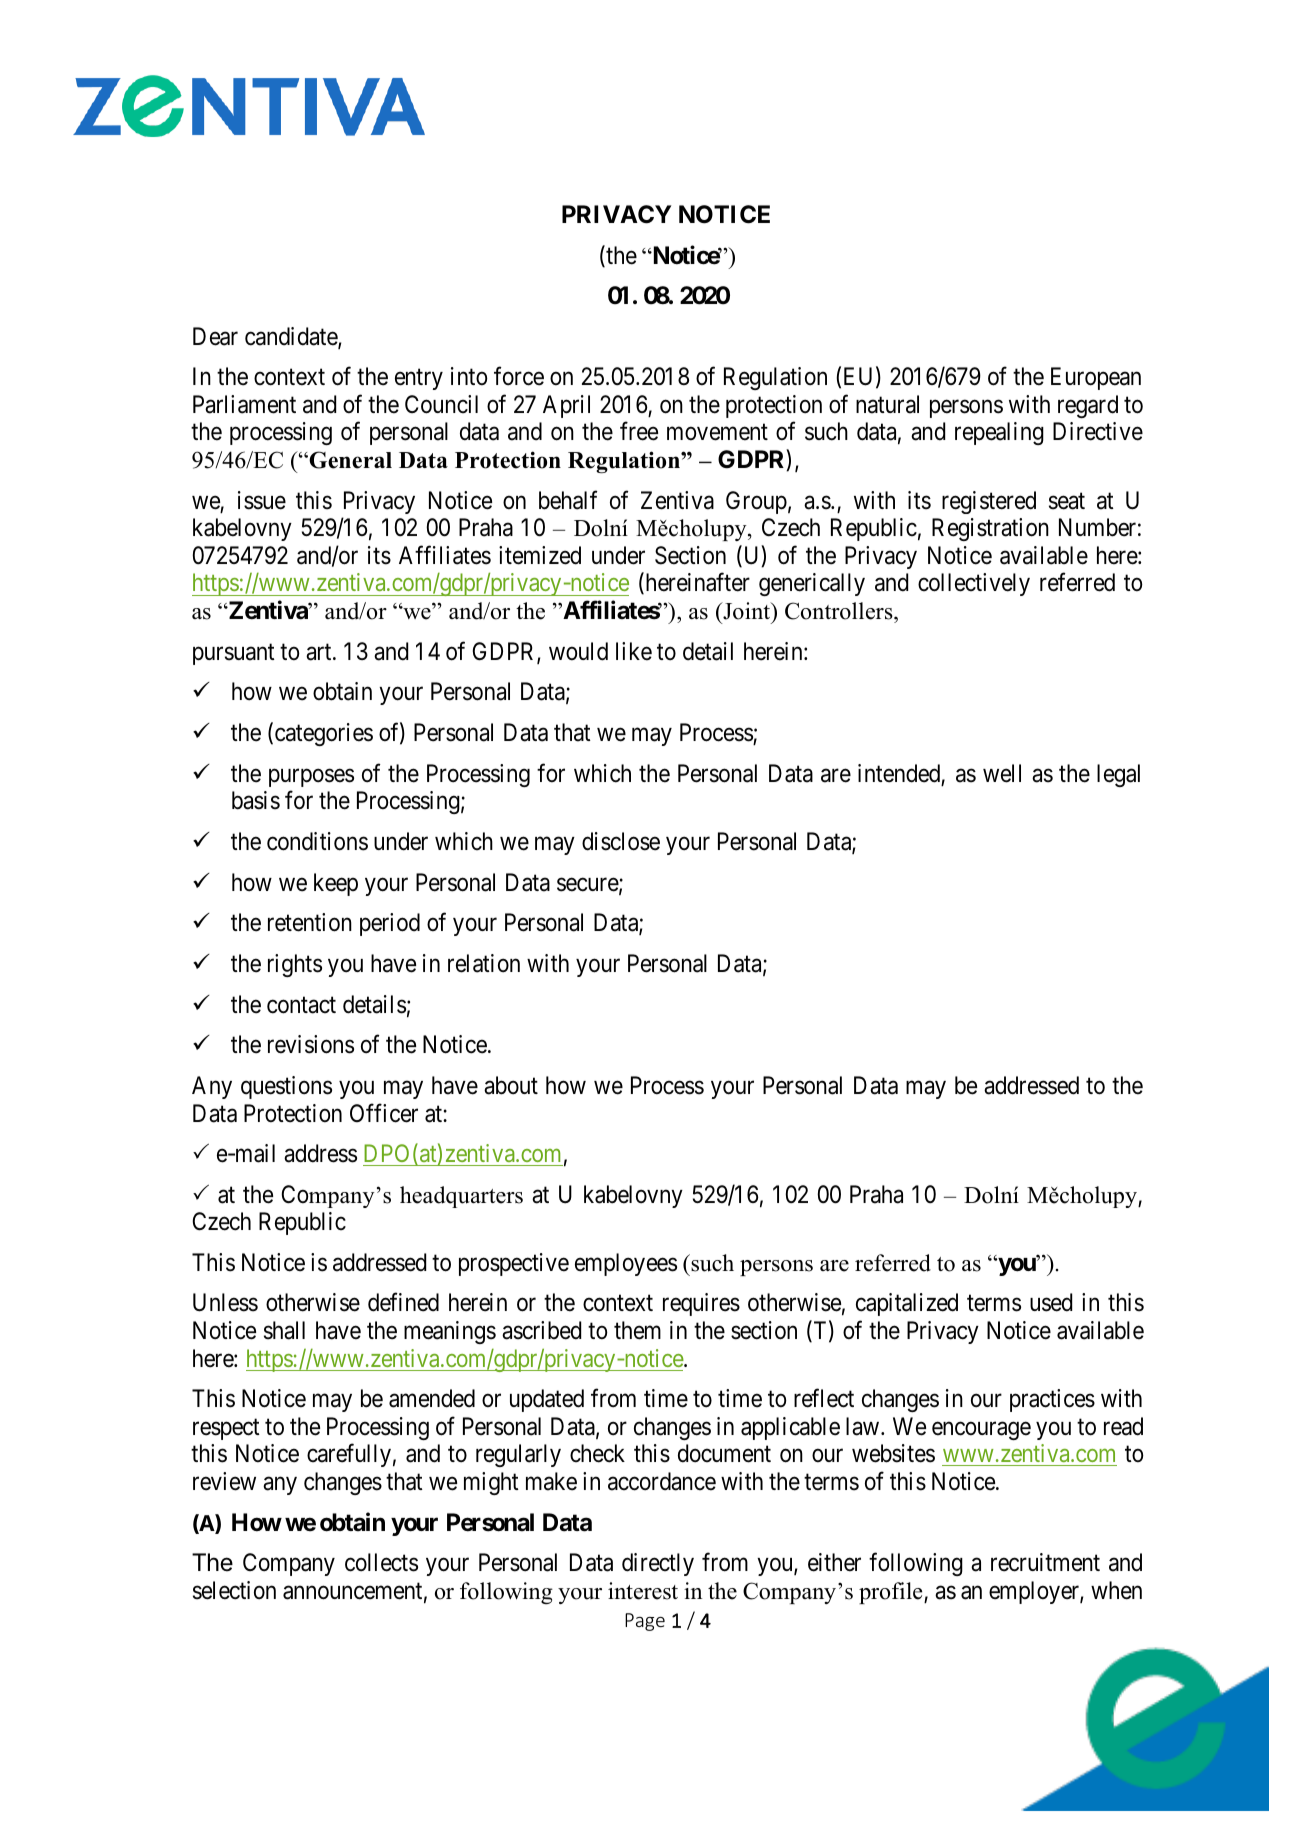 This image has height=1835, width=1297. What do you see at coordinates (639, 431) in the image?
I see `free` at bounding box center [639, 431].
